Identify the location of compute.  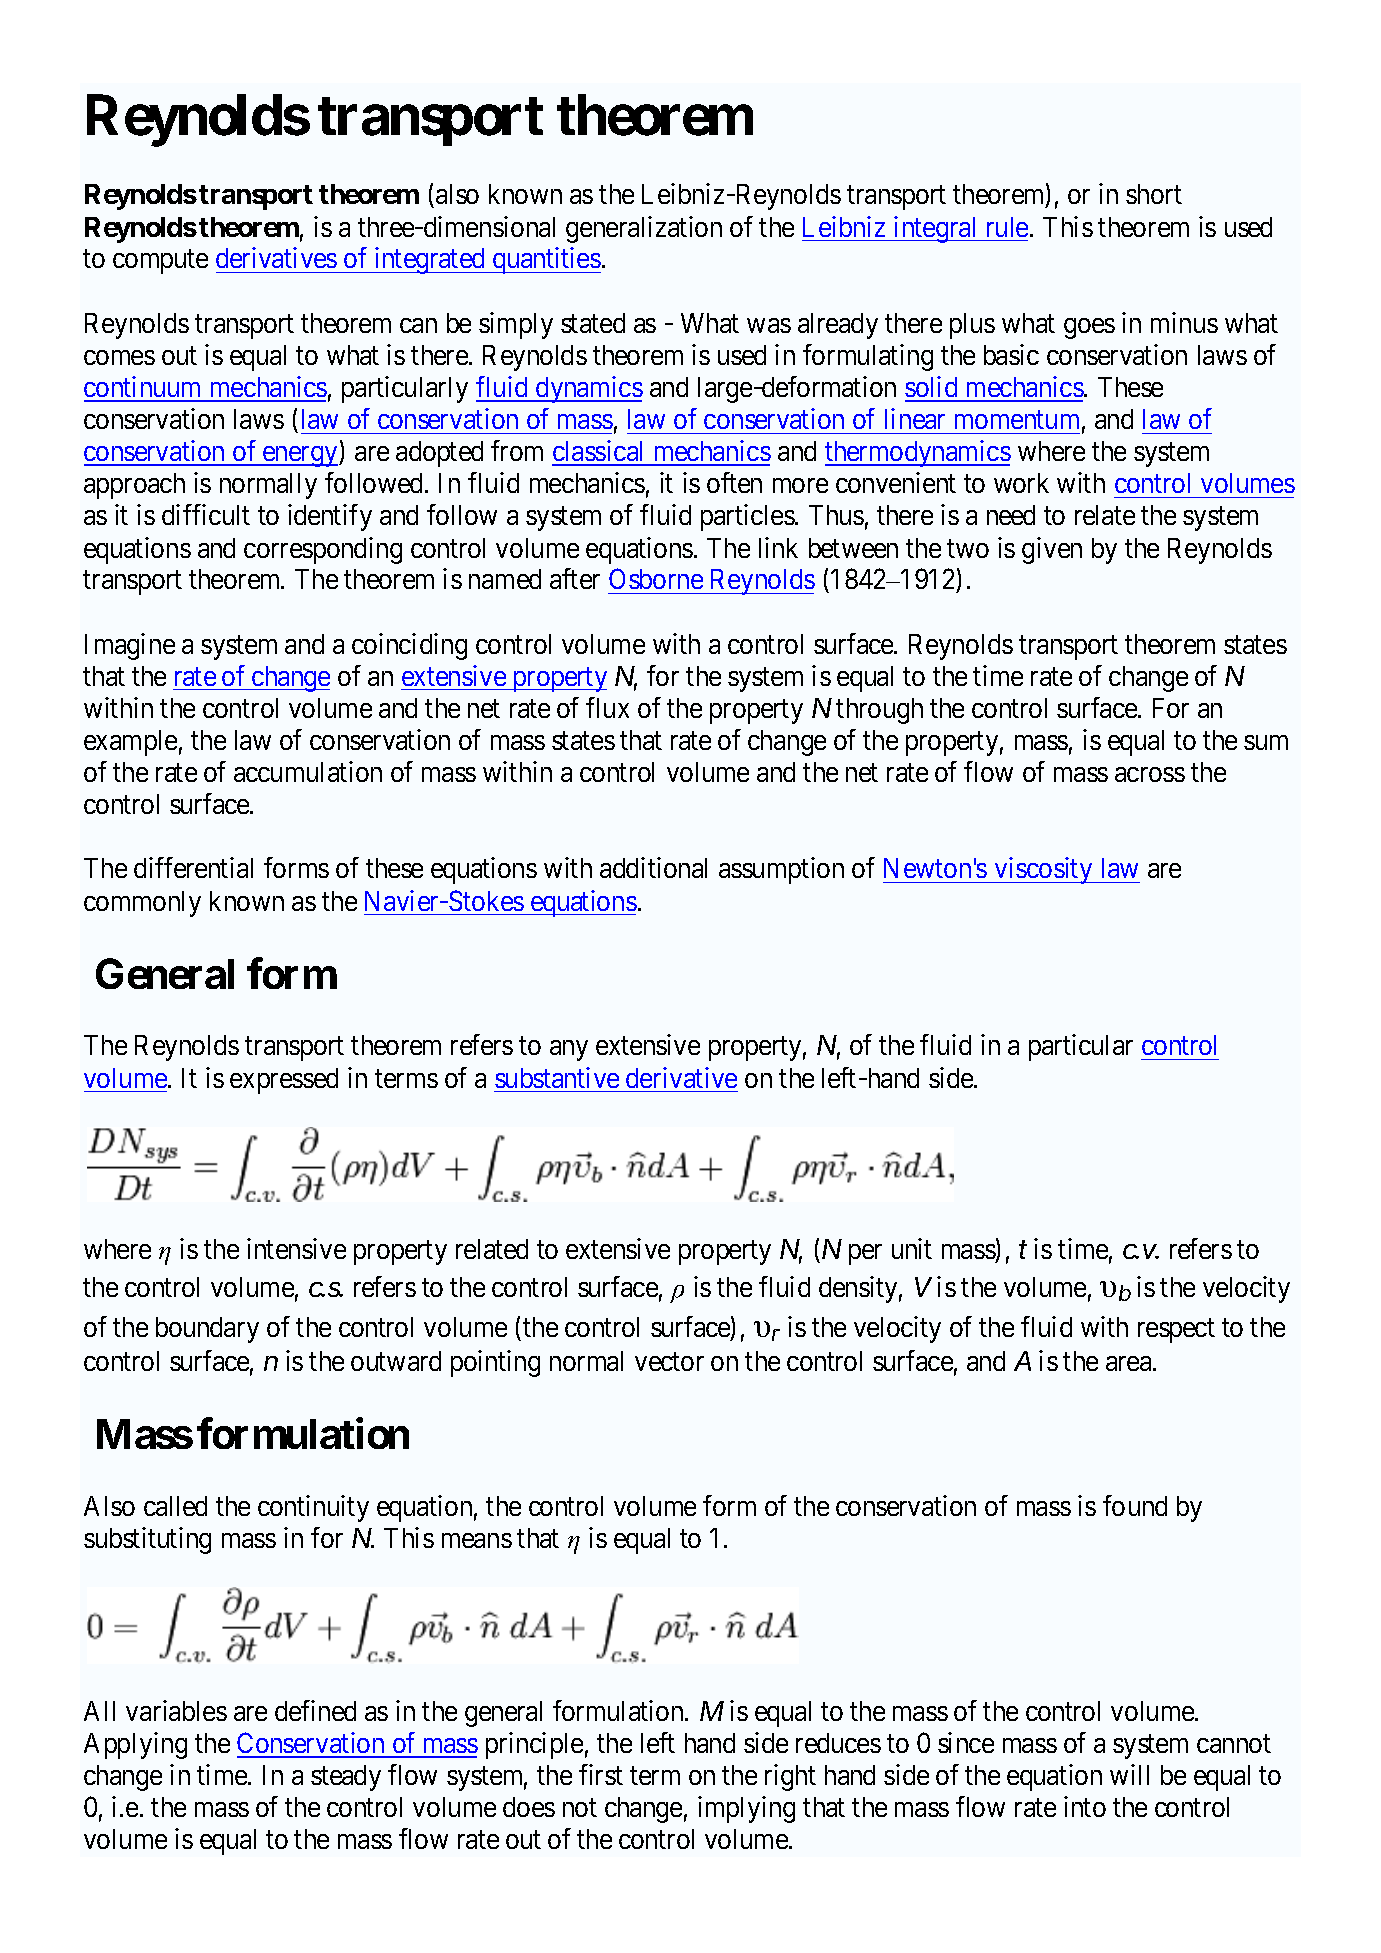
(160, 262).
